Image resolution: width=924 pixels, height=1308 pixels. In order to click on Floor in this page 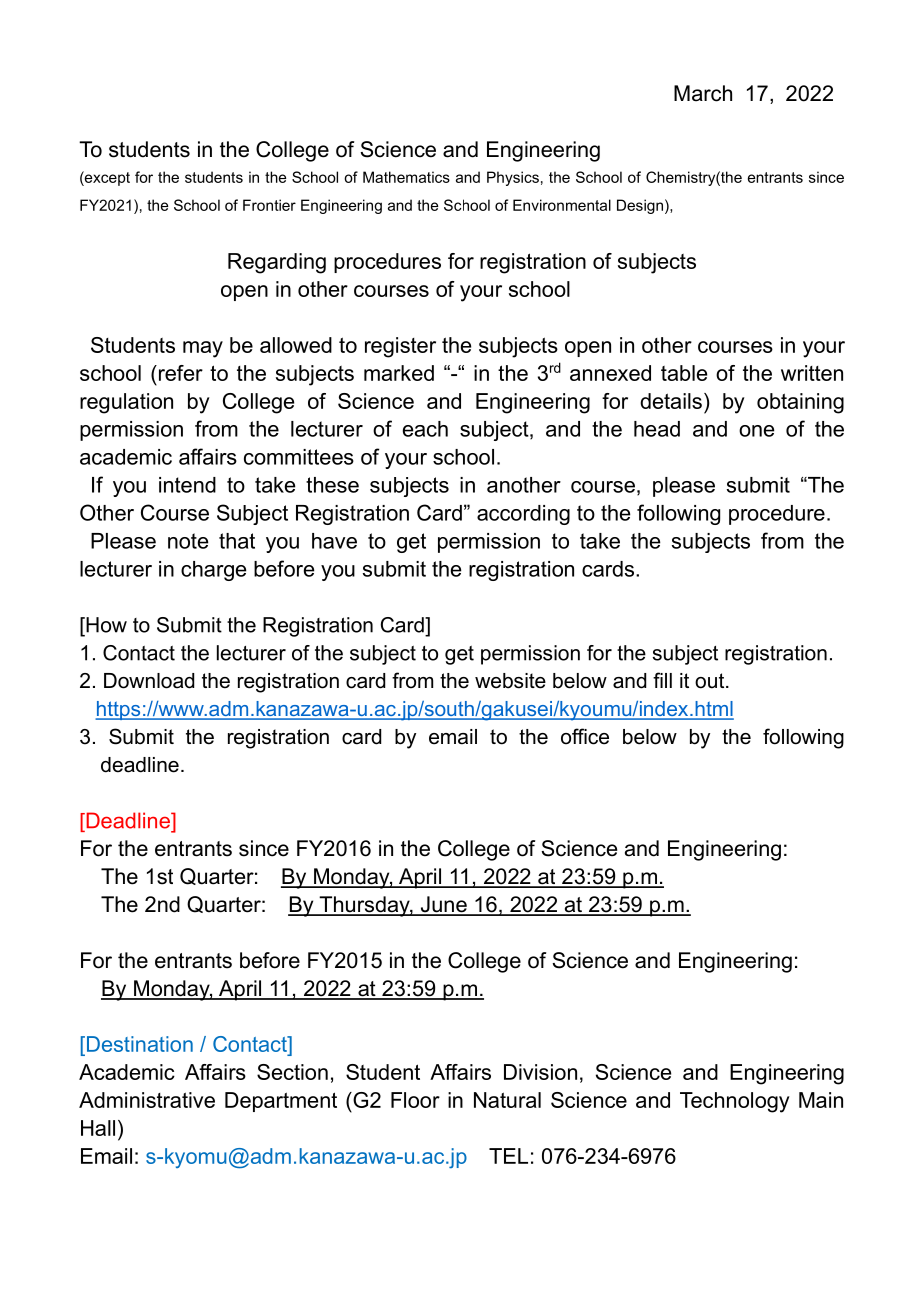, I will do `click(415, 1100)`.
